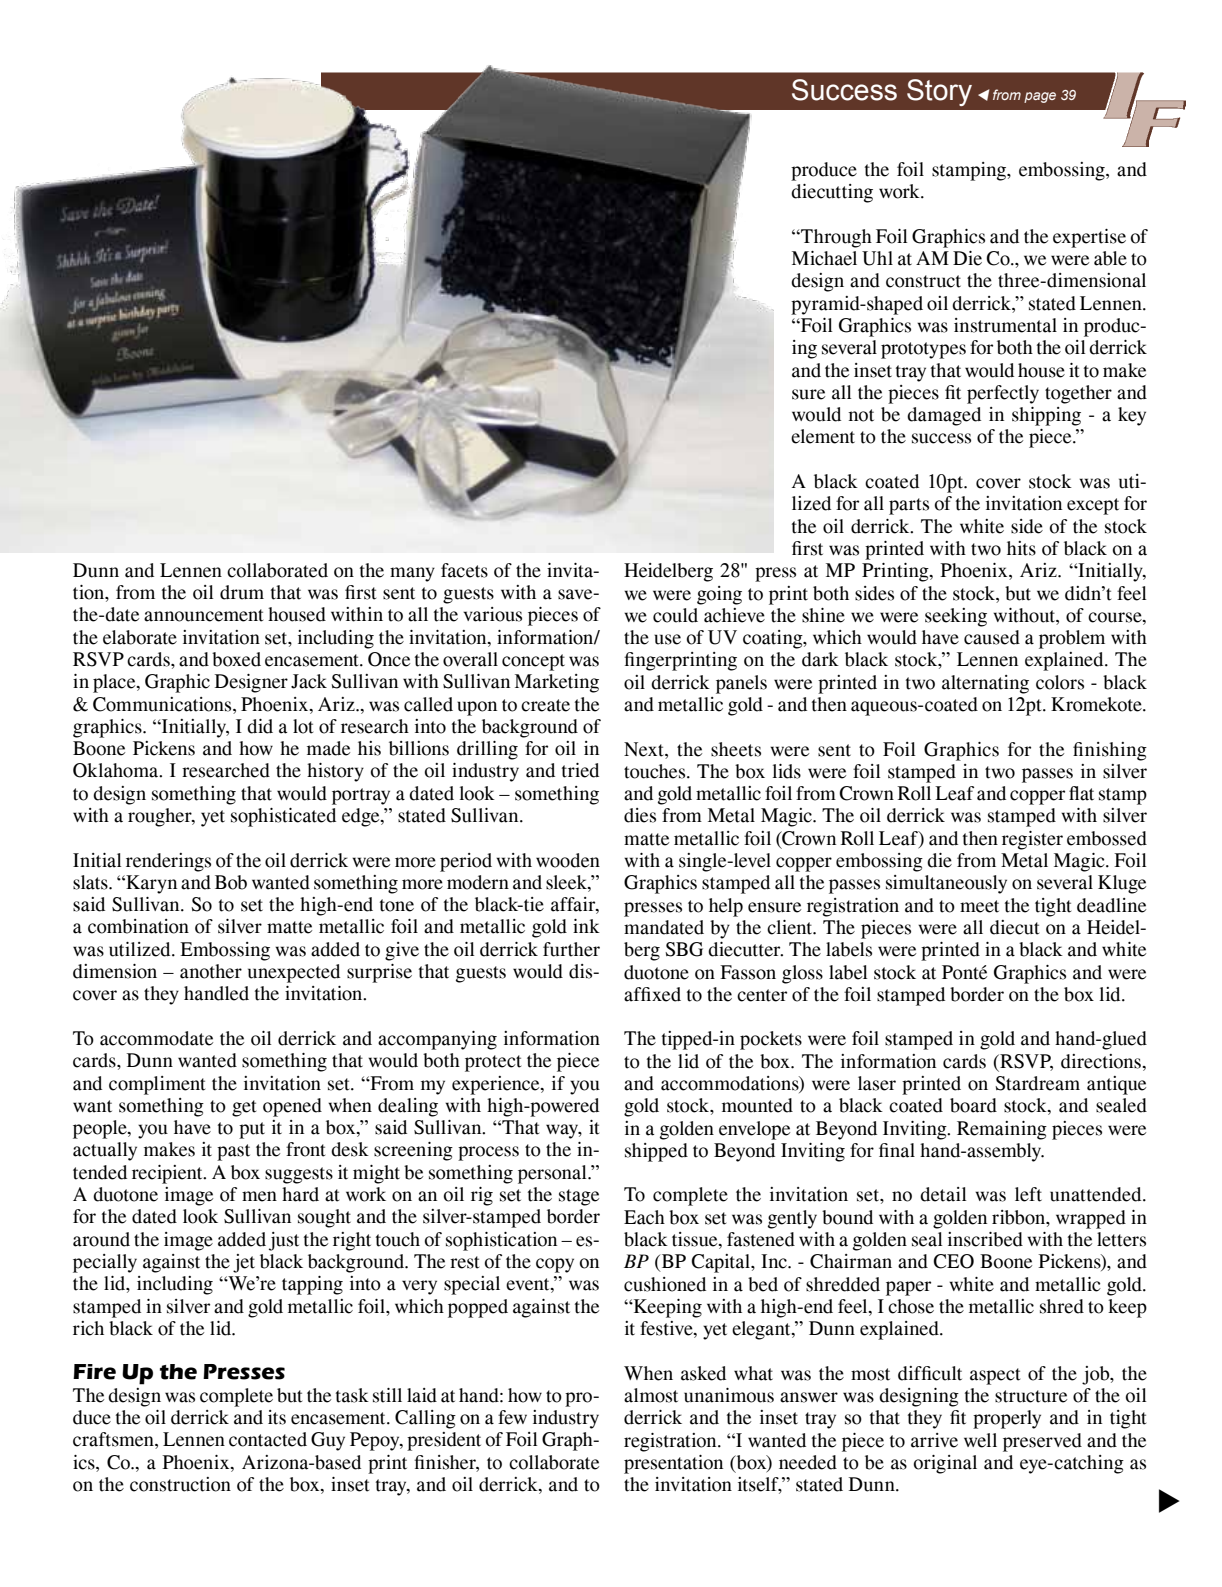  Describe the element at coordinates (283, 817) in the document. I see `sophisticated` at that location.
